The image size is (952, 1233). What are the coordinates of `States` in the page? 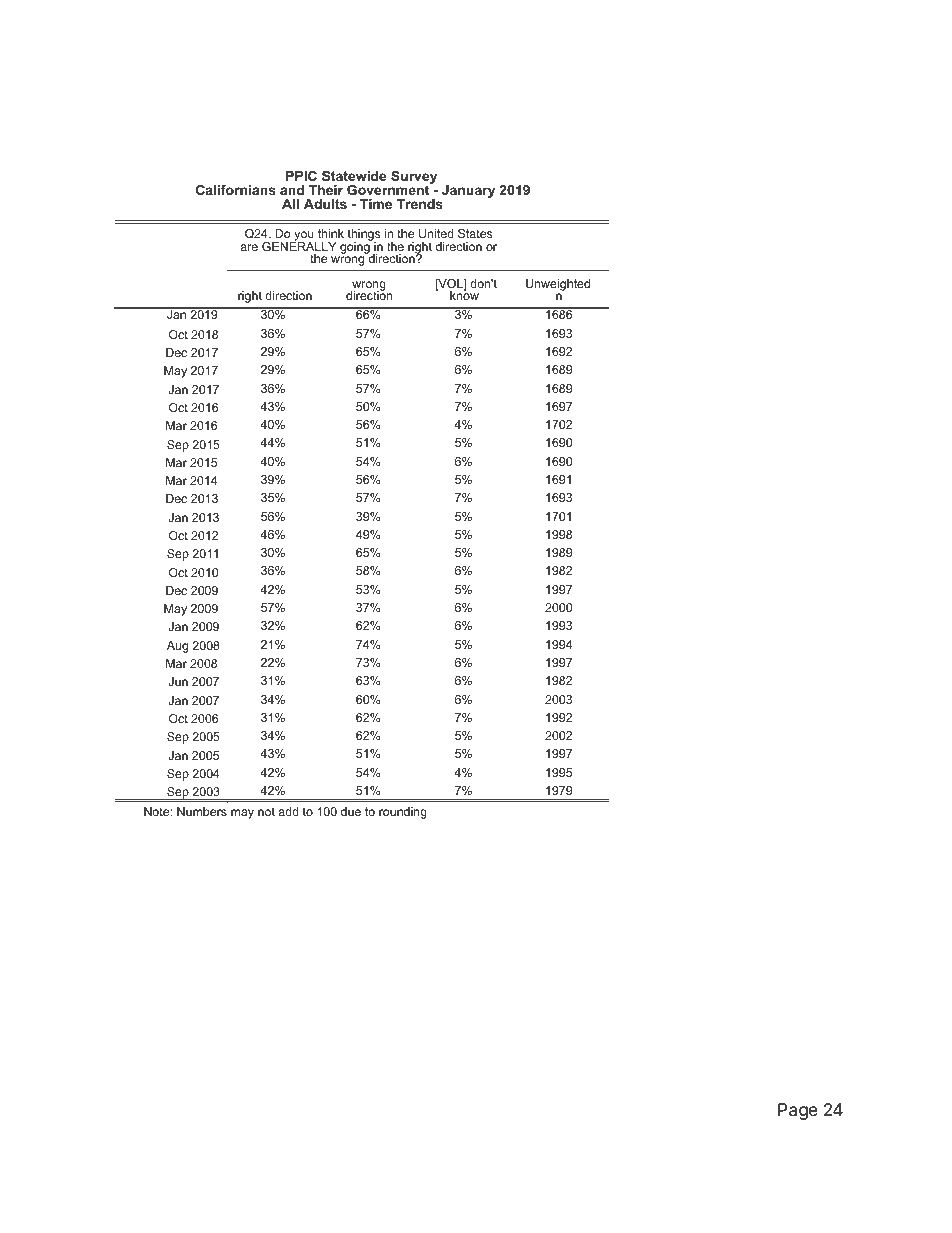 It's located at (475, 233).
